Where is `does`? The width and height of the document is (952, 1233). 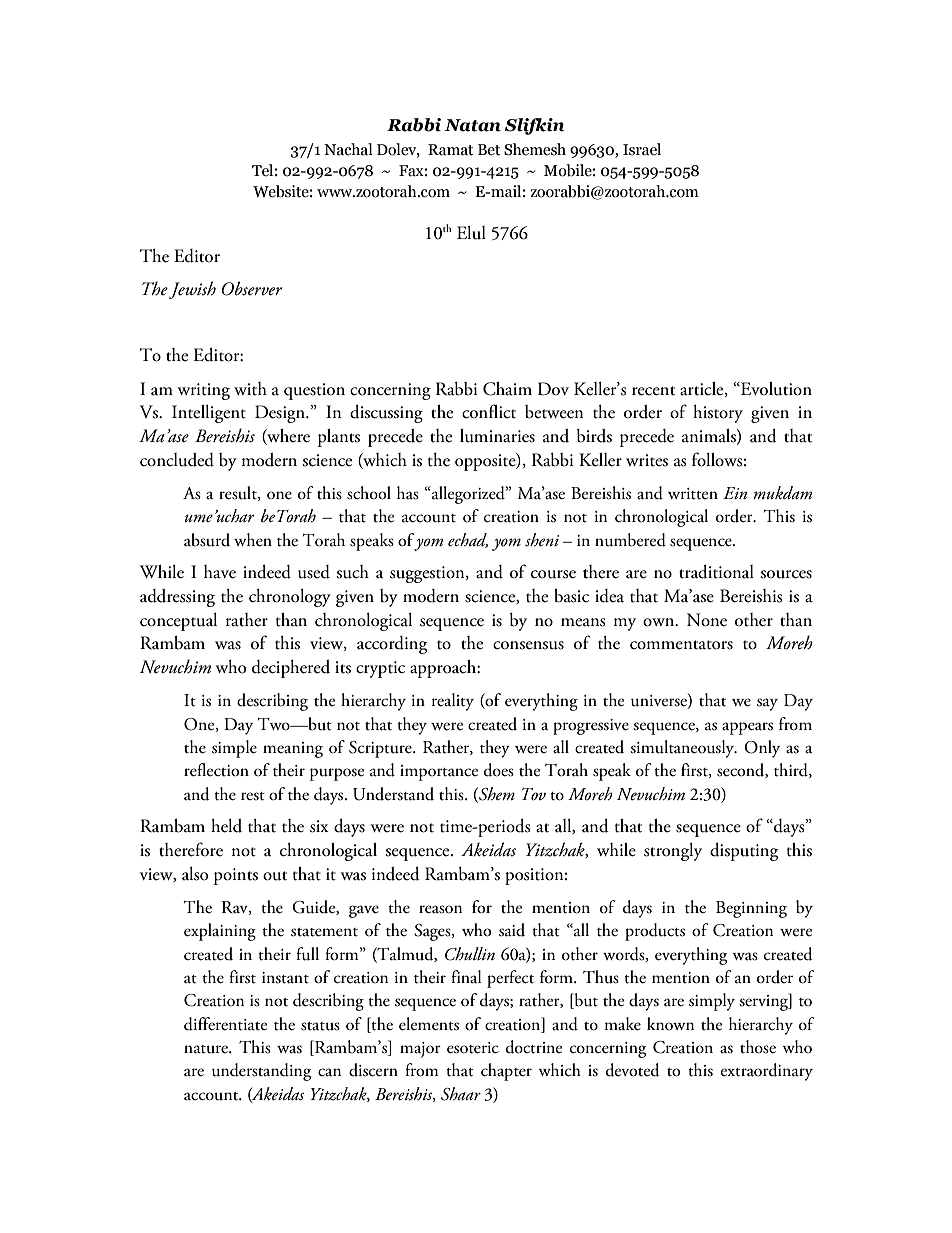 does is located at coordinates (499, 770).
